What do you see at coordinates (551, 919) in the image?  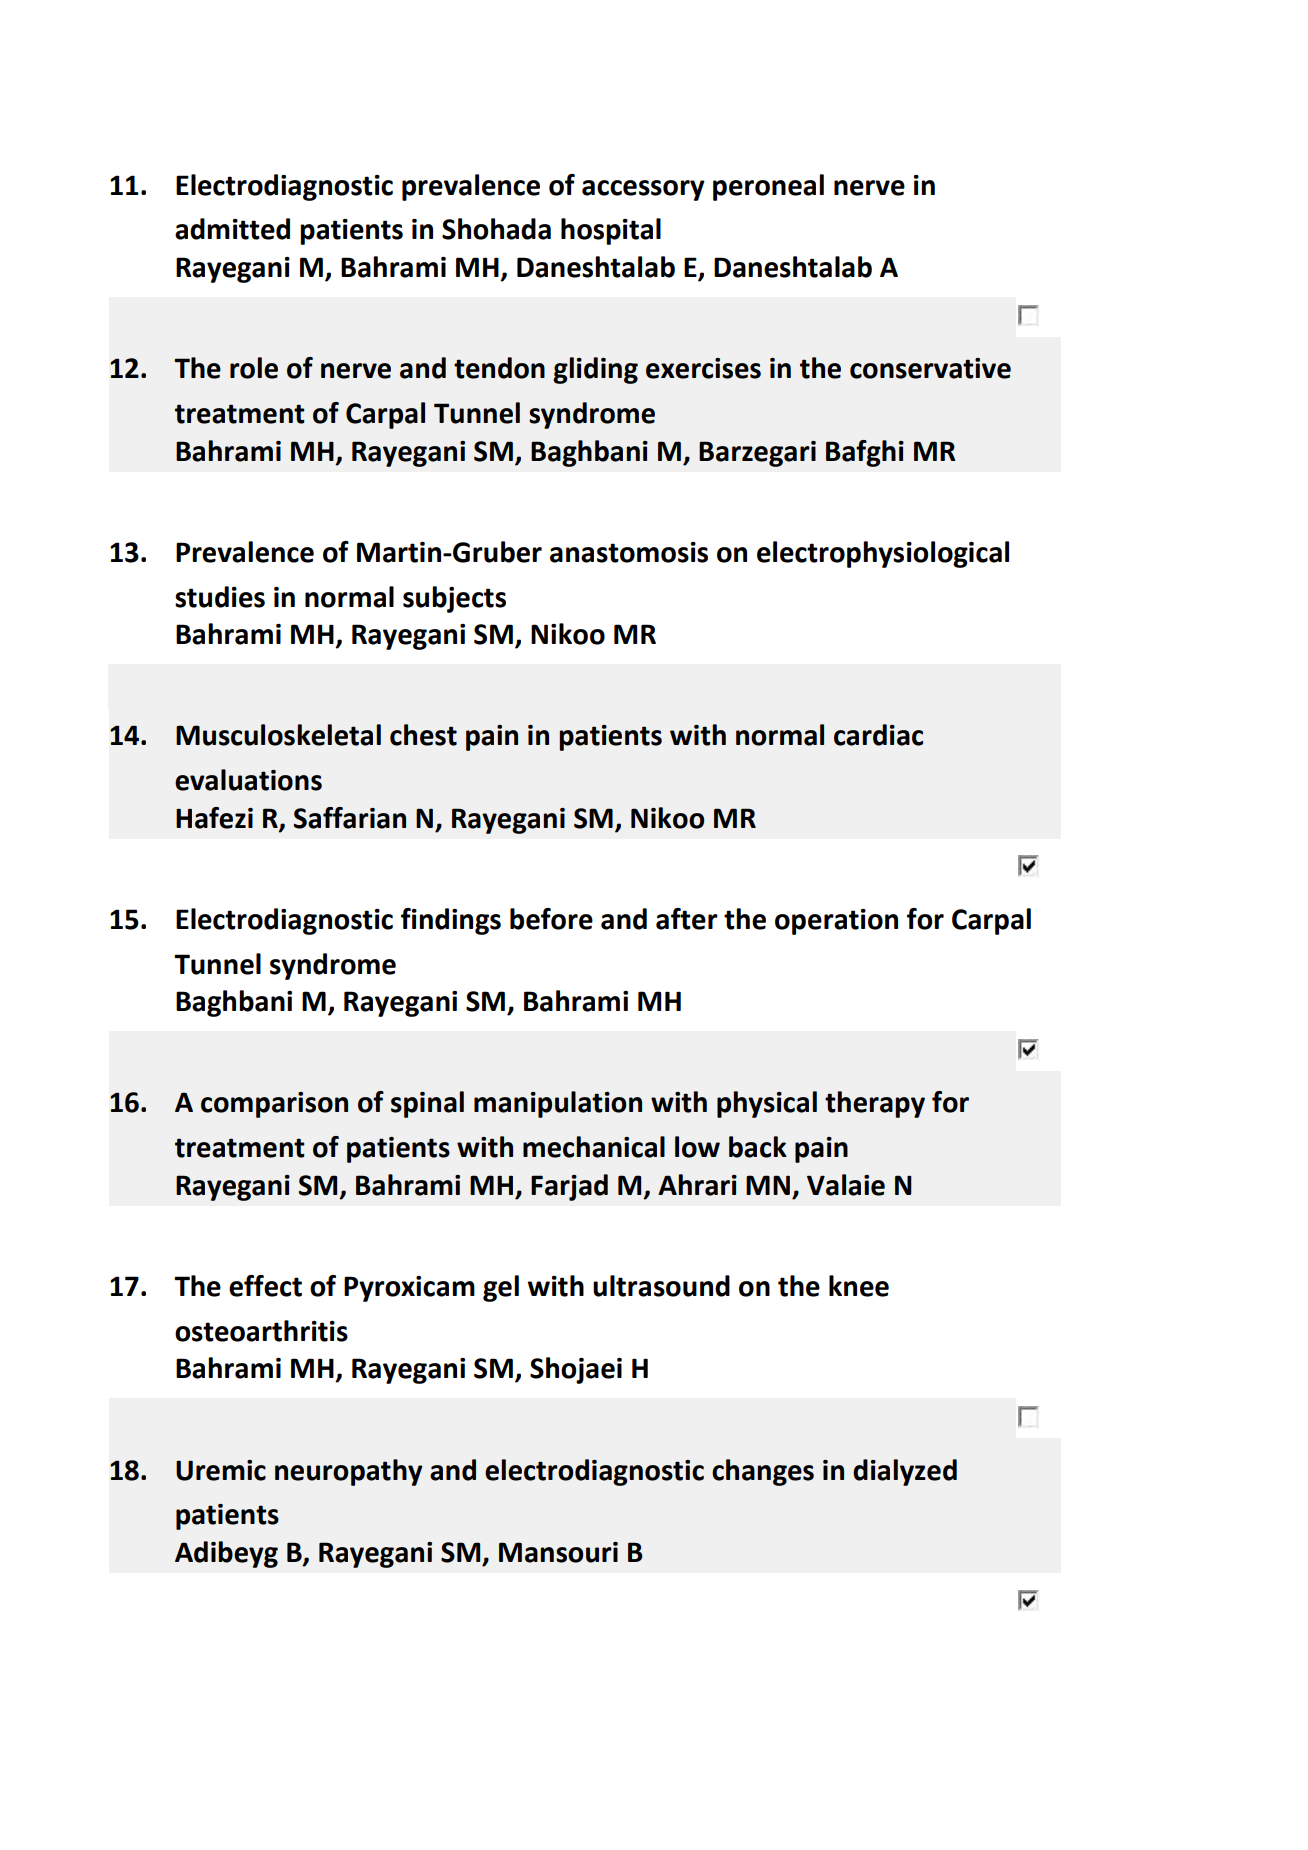 I see `before` at bounding box center [551, 919].
